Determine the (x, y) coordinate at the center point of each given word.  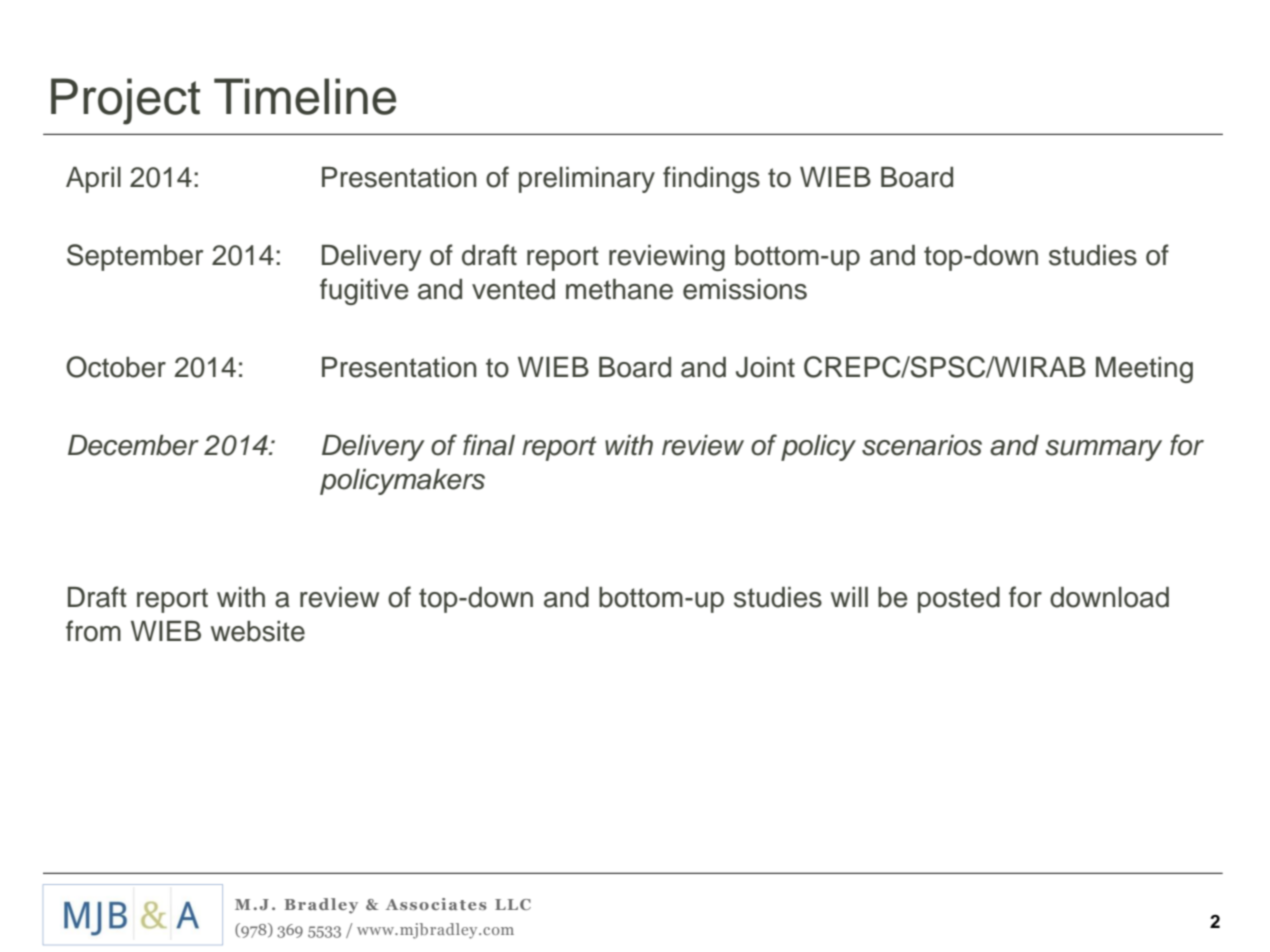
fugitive (364, 291)
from (93, 631)
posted (959, 600)
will (849, 597)
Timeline (305, 96)
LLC (513, 904)
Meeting (1144, 370)
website (258, 631)
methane (619, 289)
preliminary (587, 180)
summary (1103, 450)
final (489, 445)
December (133, 445)
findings (711, 179)
